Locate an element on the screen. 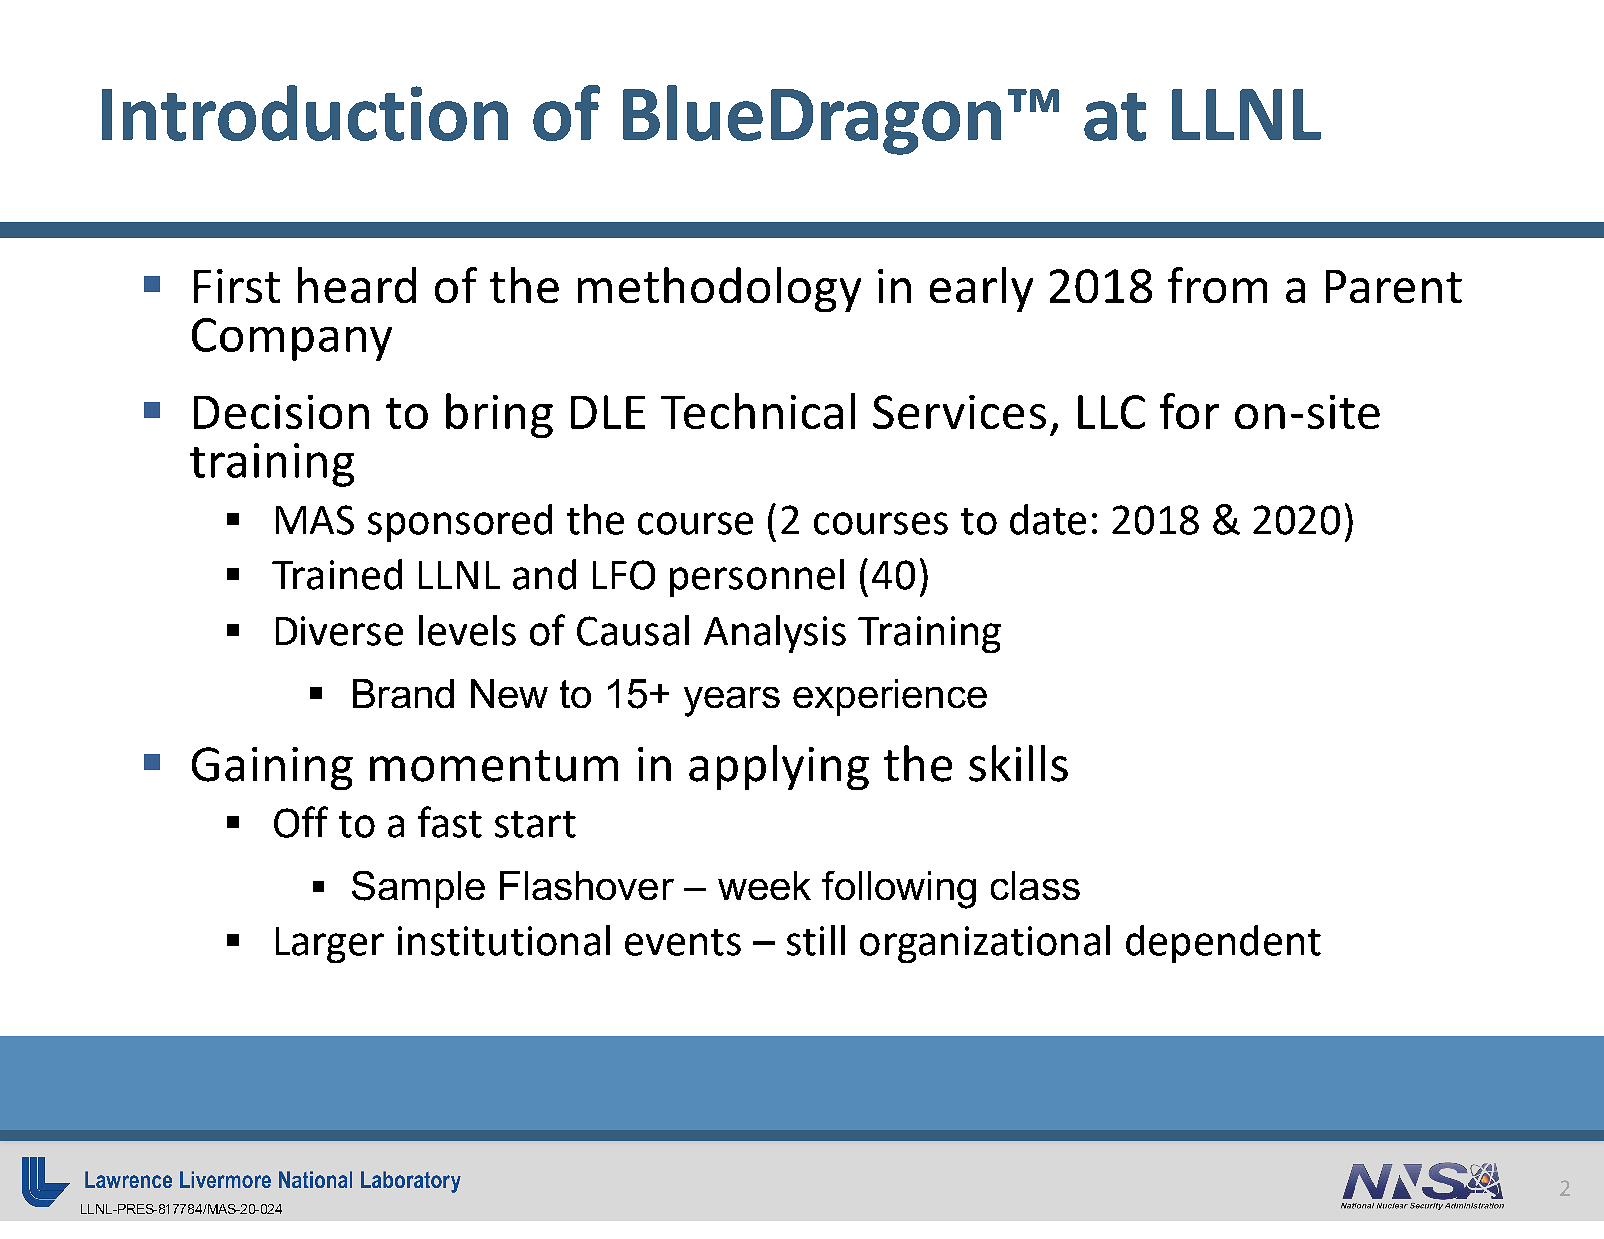 This screenshot has height=1239, width=1604. from is located at coordinates (1217, 285).
